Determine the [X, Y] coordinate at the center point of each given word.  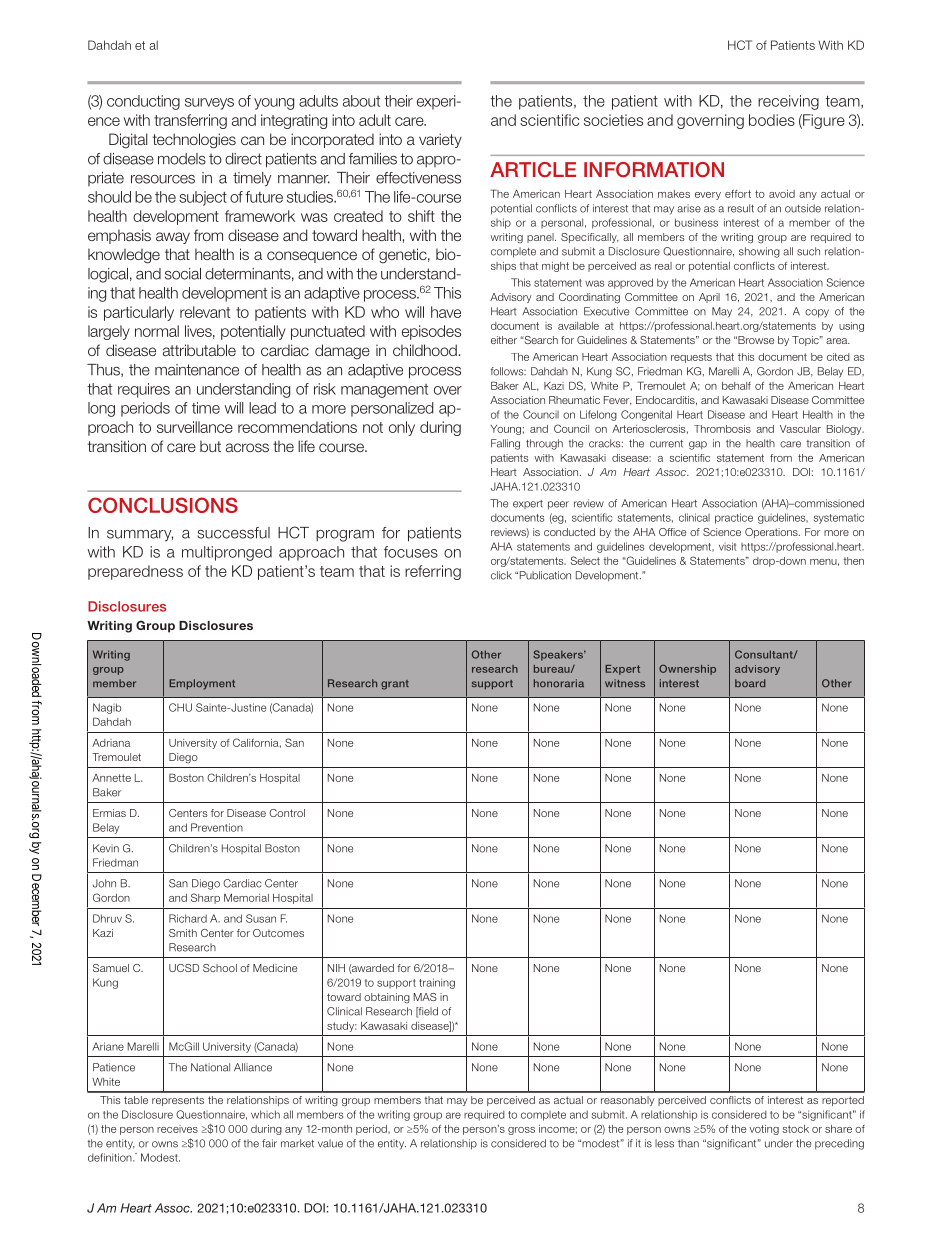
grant [395, 685]
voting [764, 1130]
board [750, 683]
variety [440, 140]
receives [177, 1129]
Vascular [800, 429]
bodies [772, 120]
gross [521, 1131]
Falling [505, 444]
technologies [194, 141]
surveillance [195, 427]
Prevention [217, 827]
